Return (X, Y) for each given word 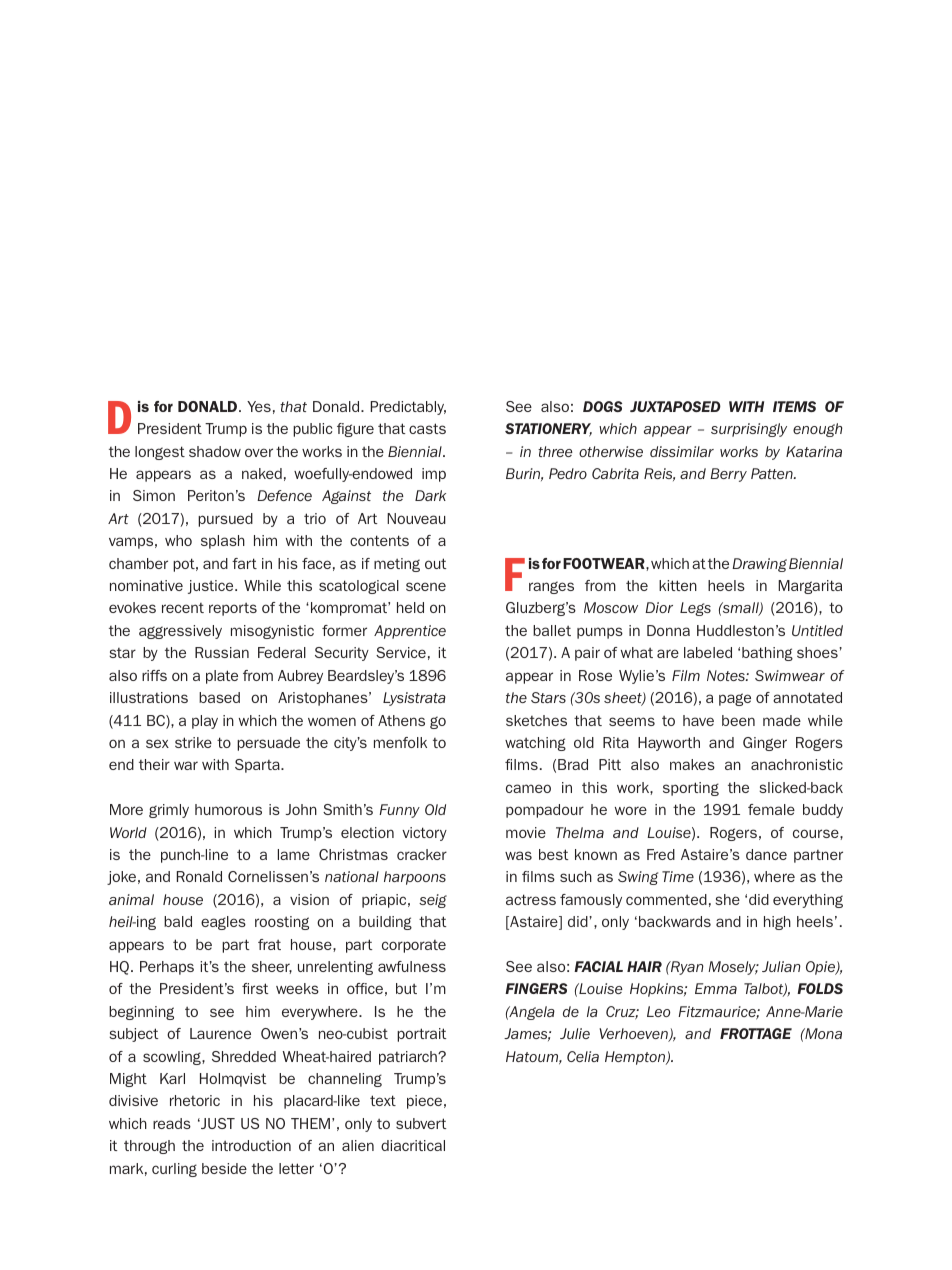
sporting (691, 789)
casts (427, 428)
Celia (583, 1056)
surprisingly (749, 430)
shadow (215, 451)
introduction (251, 1145)
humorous (228, 809)
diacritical (413, 1145)
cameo (528, 788)
